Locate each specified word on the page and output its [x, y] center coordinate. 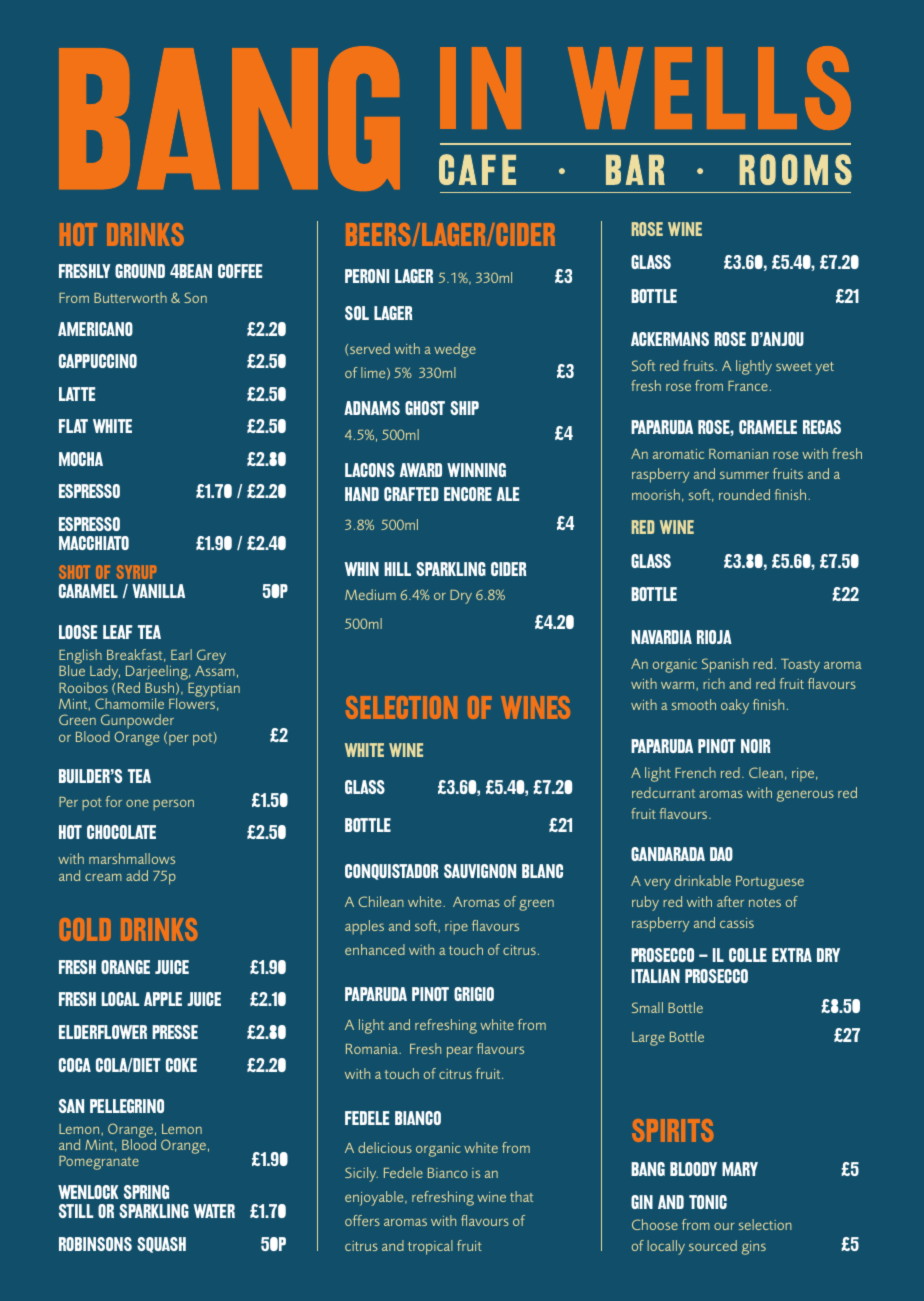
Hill [397, 569]
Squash [161, 1245]
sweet [794, 366]
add [137, 875]
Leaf [117, 632]
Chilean [381, 901]
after [730, 901]
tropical [430, 1247]
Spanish [725, 665]
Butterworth [130, 297]
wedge [455, 350]
